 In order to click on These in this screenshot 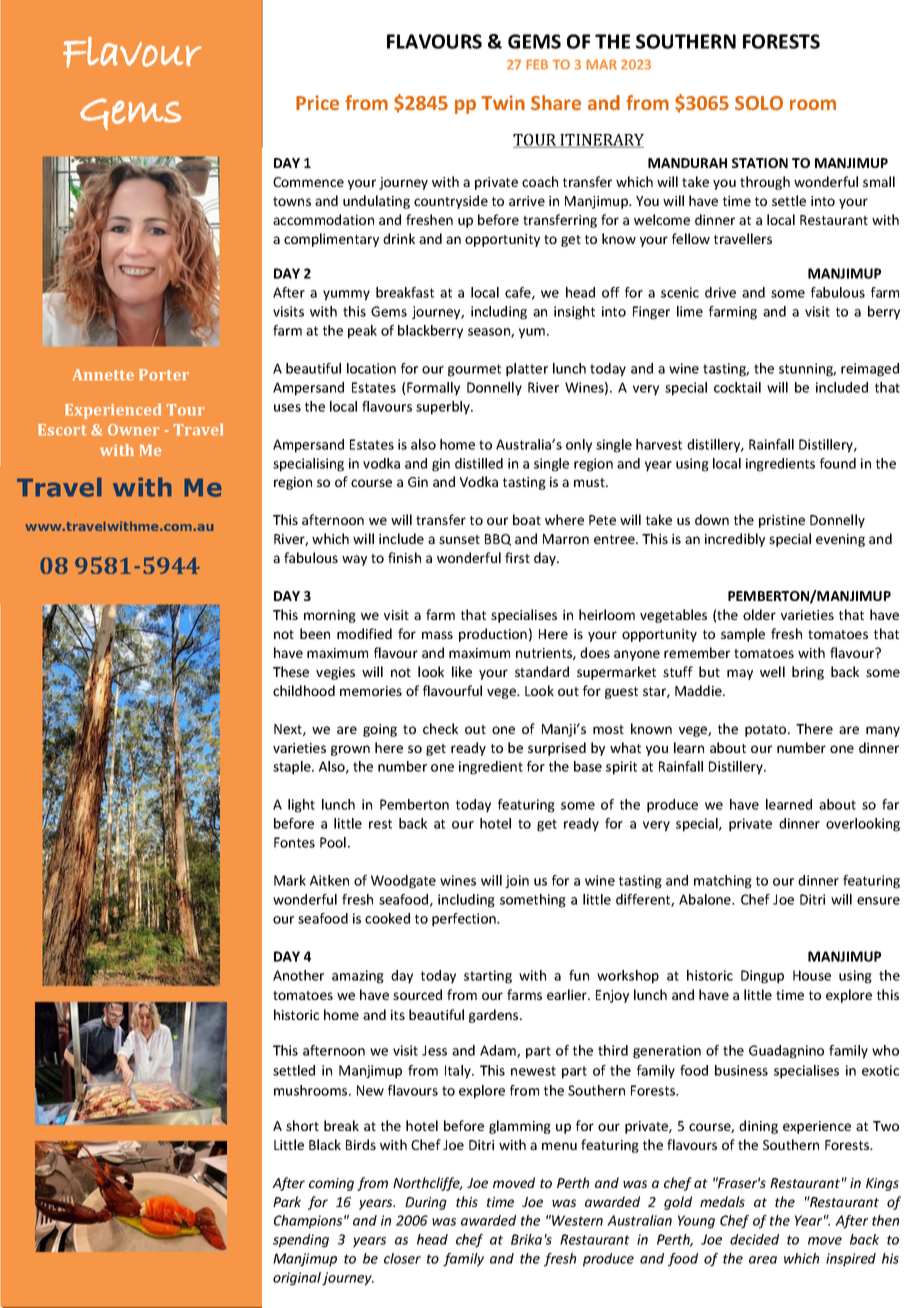, I will do `click(291, 671)`.
